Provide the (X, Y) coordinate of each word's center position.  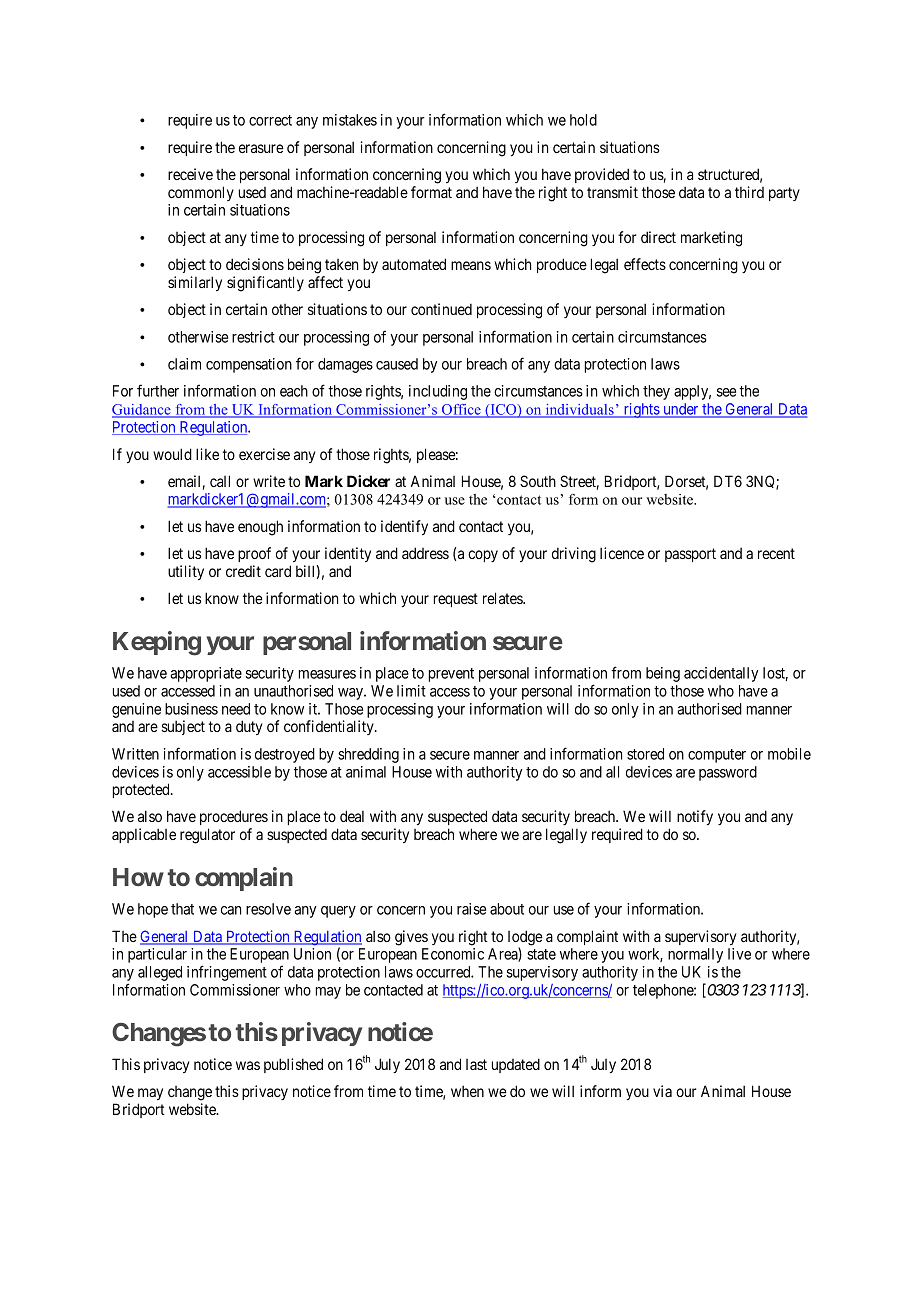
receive (190, 174)
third (749, 192)
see (726, 392)
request (456, 600)
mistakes (350, 120)
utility (186, 572)
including (438, 392)
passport (690, 555)
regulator (207, 836)
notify (695, 817)
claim (184, 364)
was (248, 1065)
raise (471, 909)
